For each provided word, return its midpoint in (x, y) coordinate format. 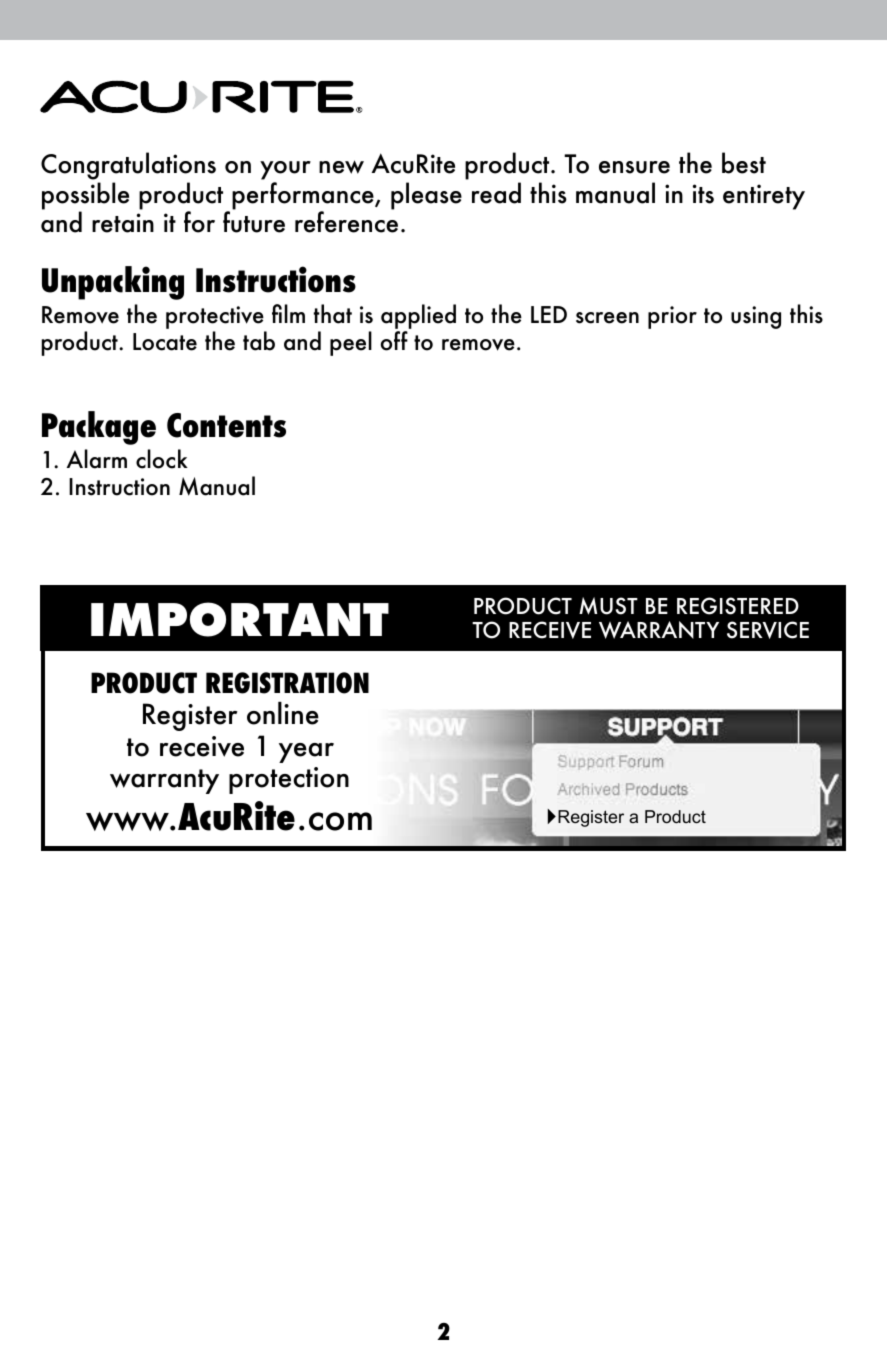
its (703, 194)
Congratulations (128, 167)
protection (289, 780)
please (426, 196)
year (306, 753)
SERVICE (768, 630)
